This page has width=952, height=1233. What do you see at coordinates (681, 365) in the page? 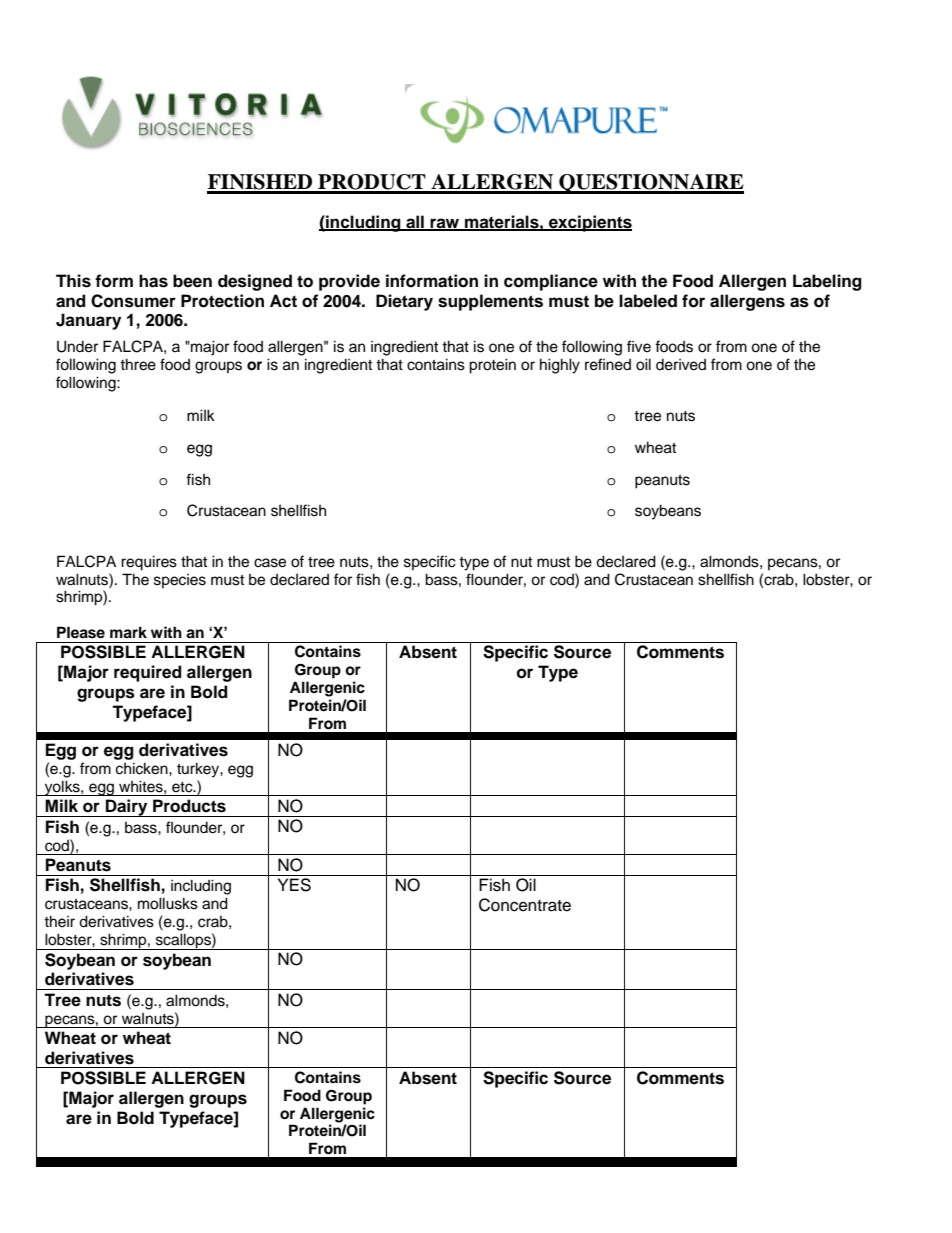
I see `derived` at bounding box center [681, 365].
